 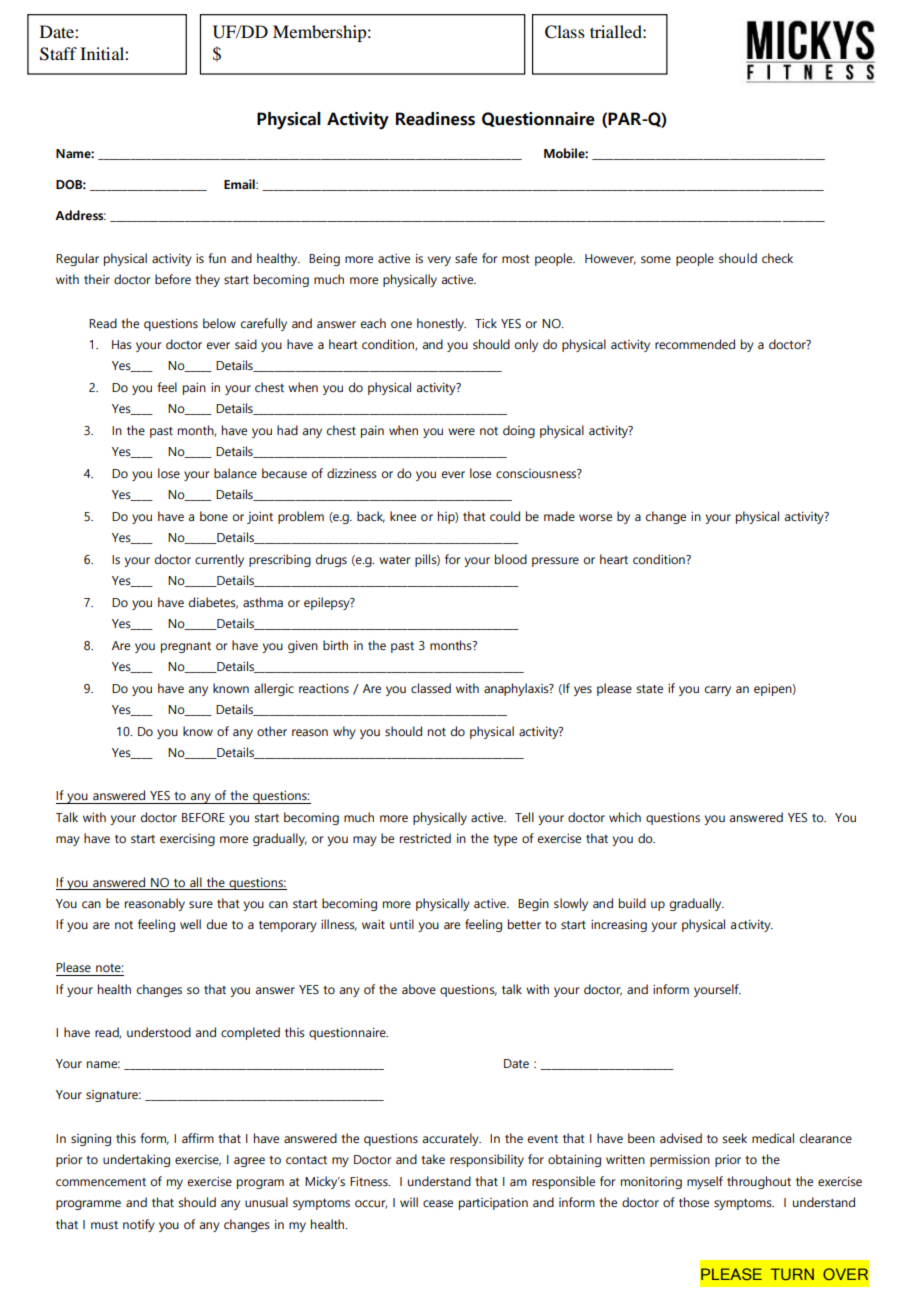 I want to click on cease, so click(x=438, y=1203).
